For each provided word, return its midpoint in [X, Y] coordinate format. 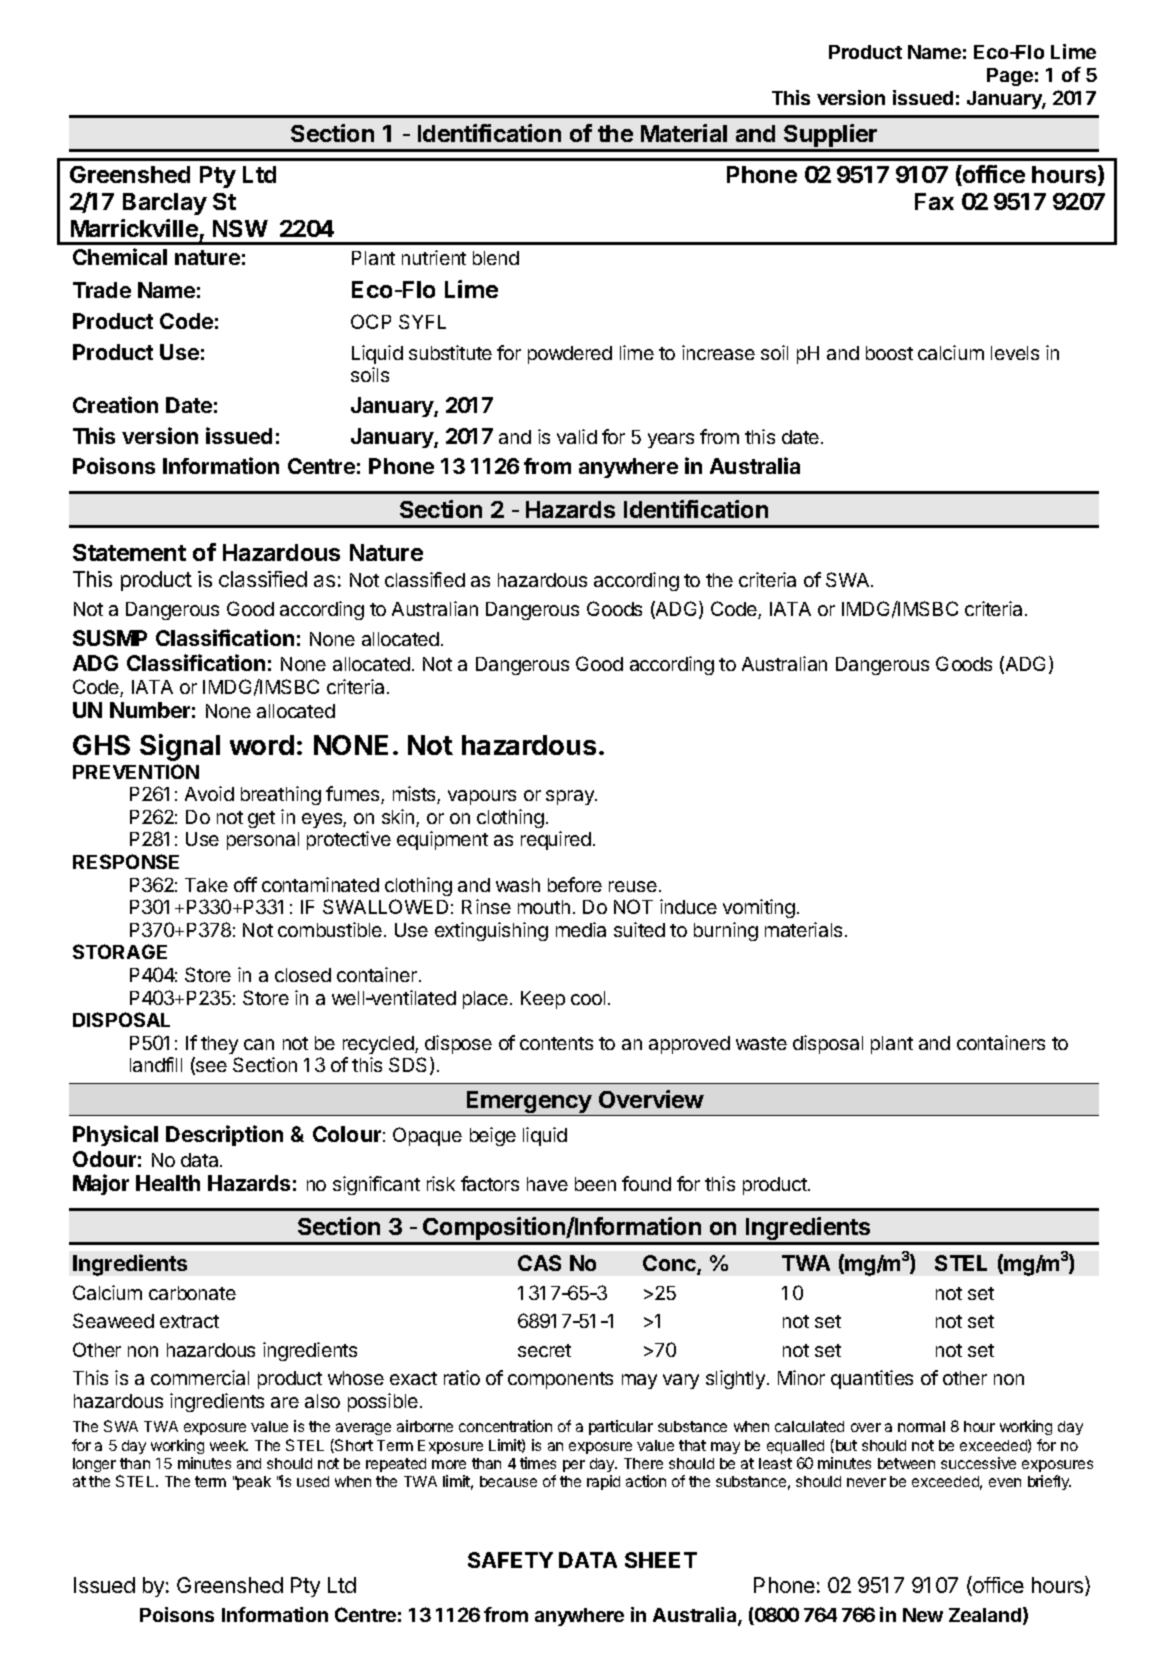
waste [761, 1043]
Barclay [165, 204]
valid [577, 436]
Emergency [529, 1103]
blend [496, 258]
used [313, 1481]
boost [889, 353]
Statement [129, 552]
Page [1010, 77]
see [210, 1068]
